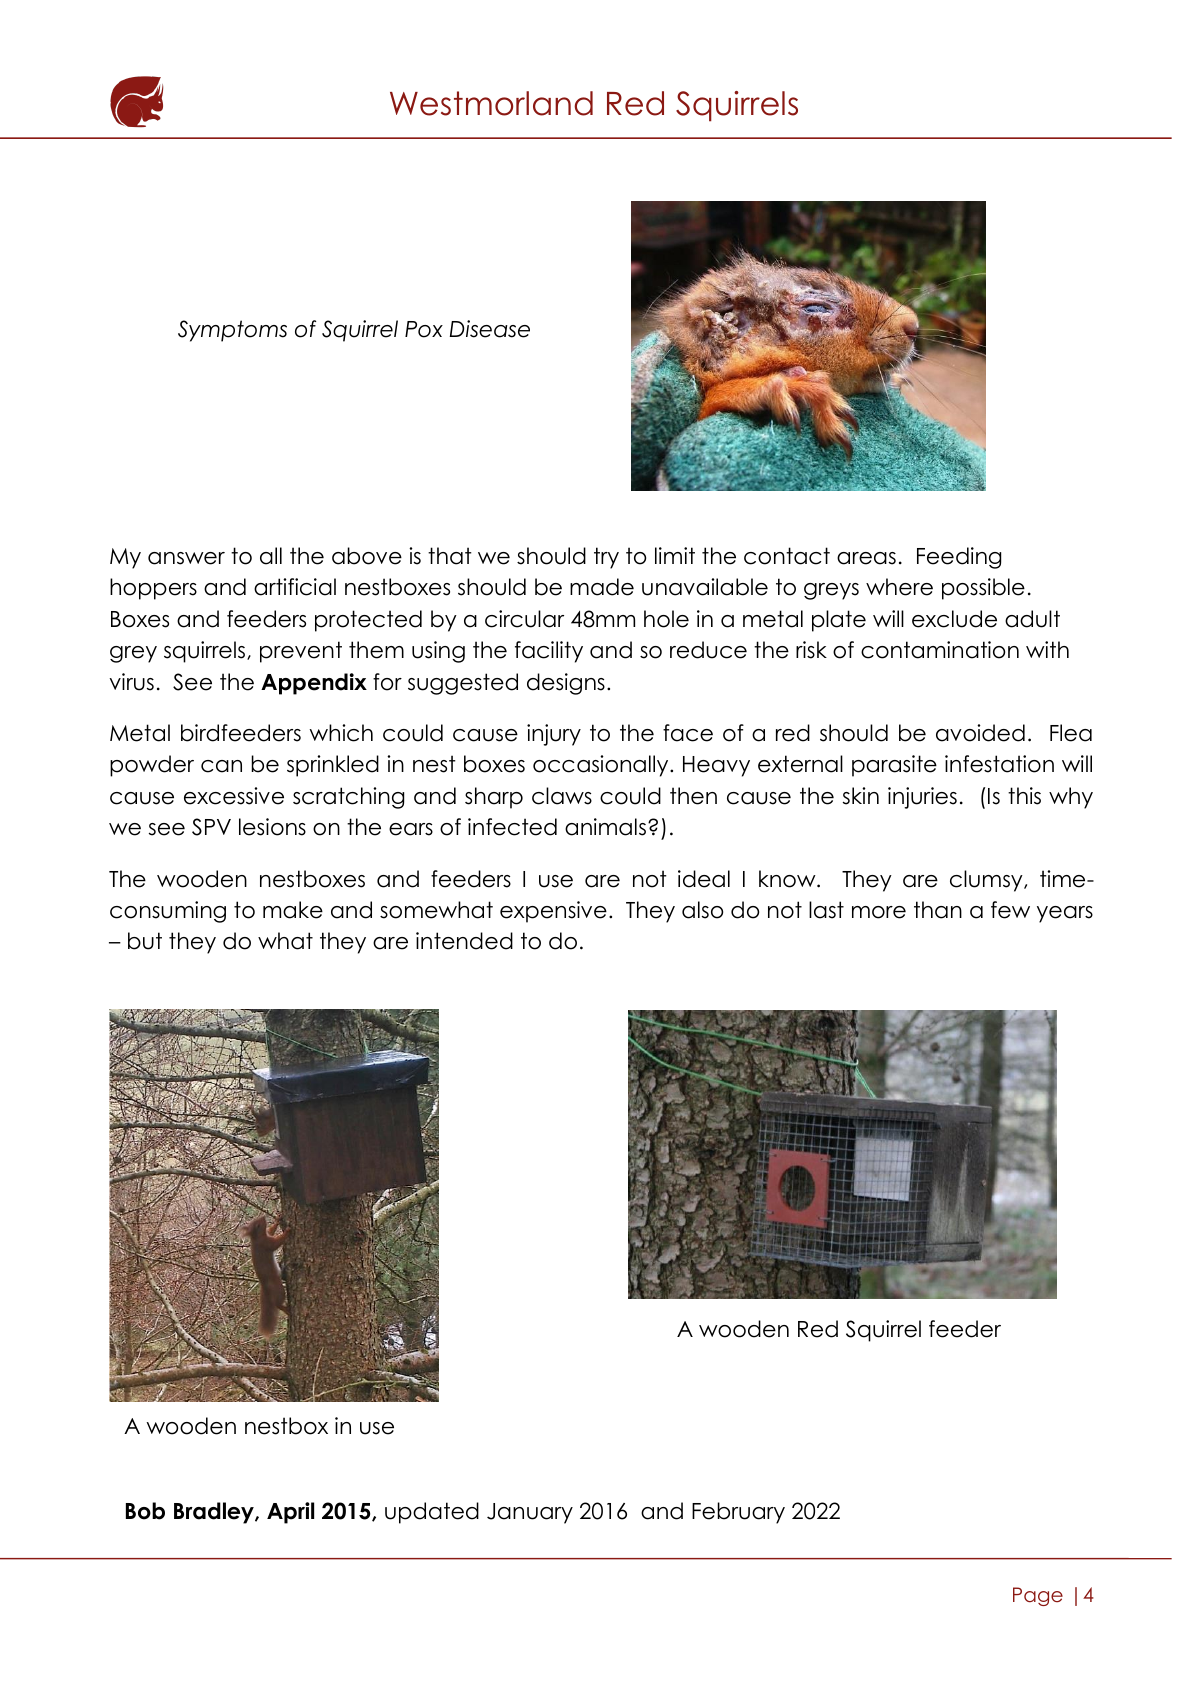  I want to click on Bradley, so click(215, 1513).
